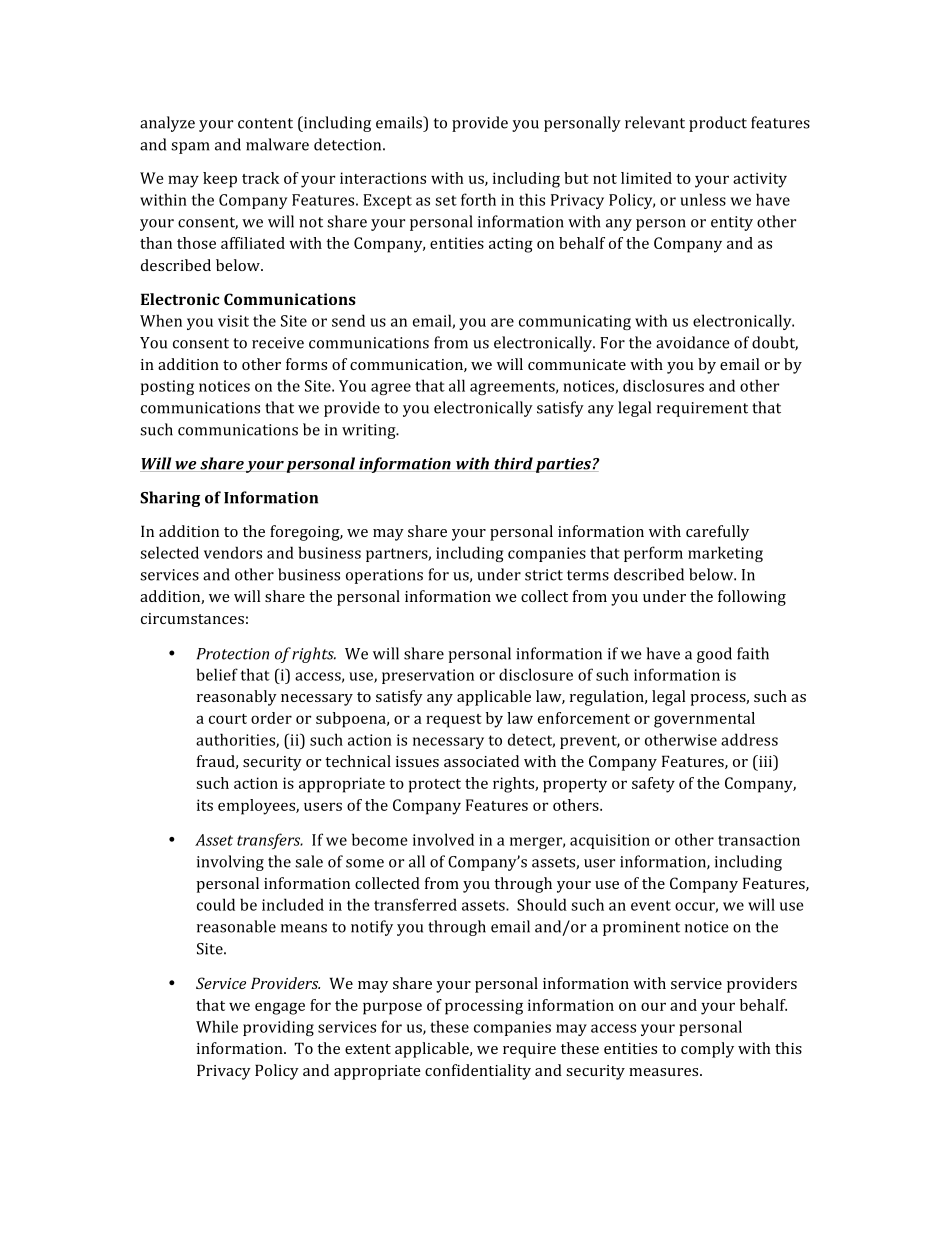 This screenshot has height=1233, width=952. I want to click on writing, so click(370, 431).
